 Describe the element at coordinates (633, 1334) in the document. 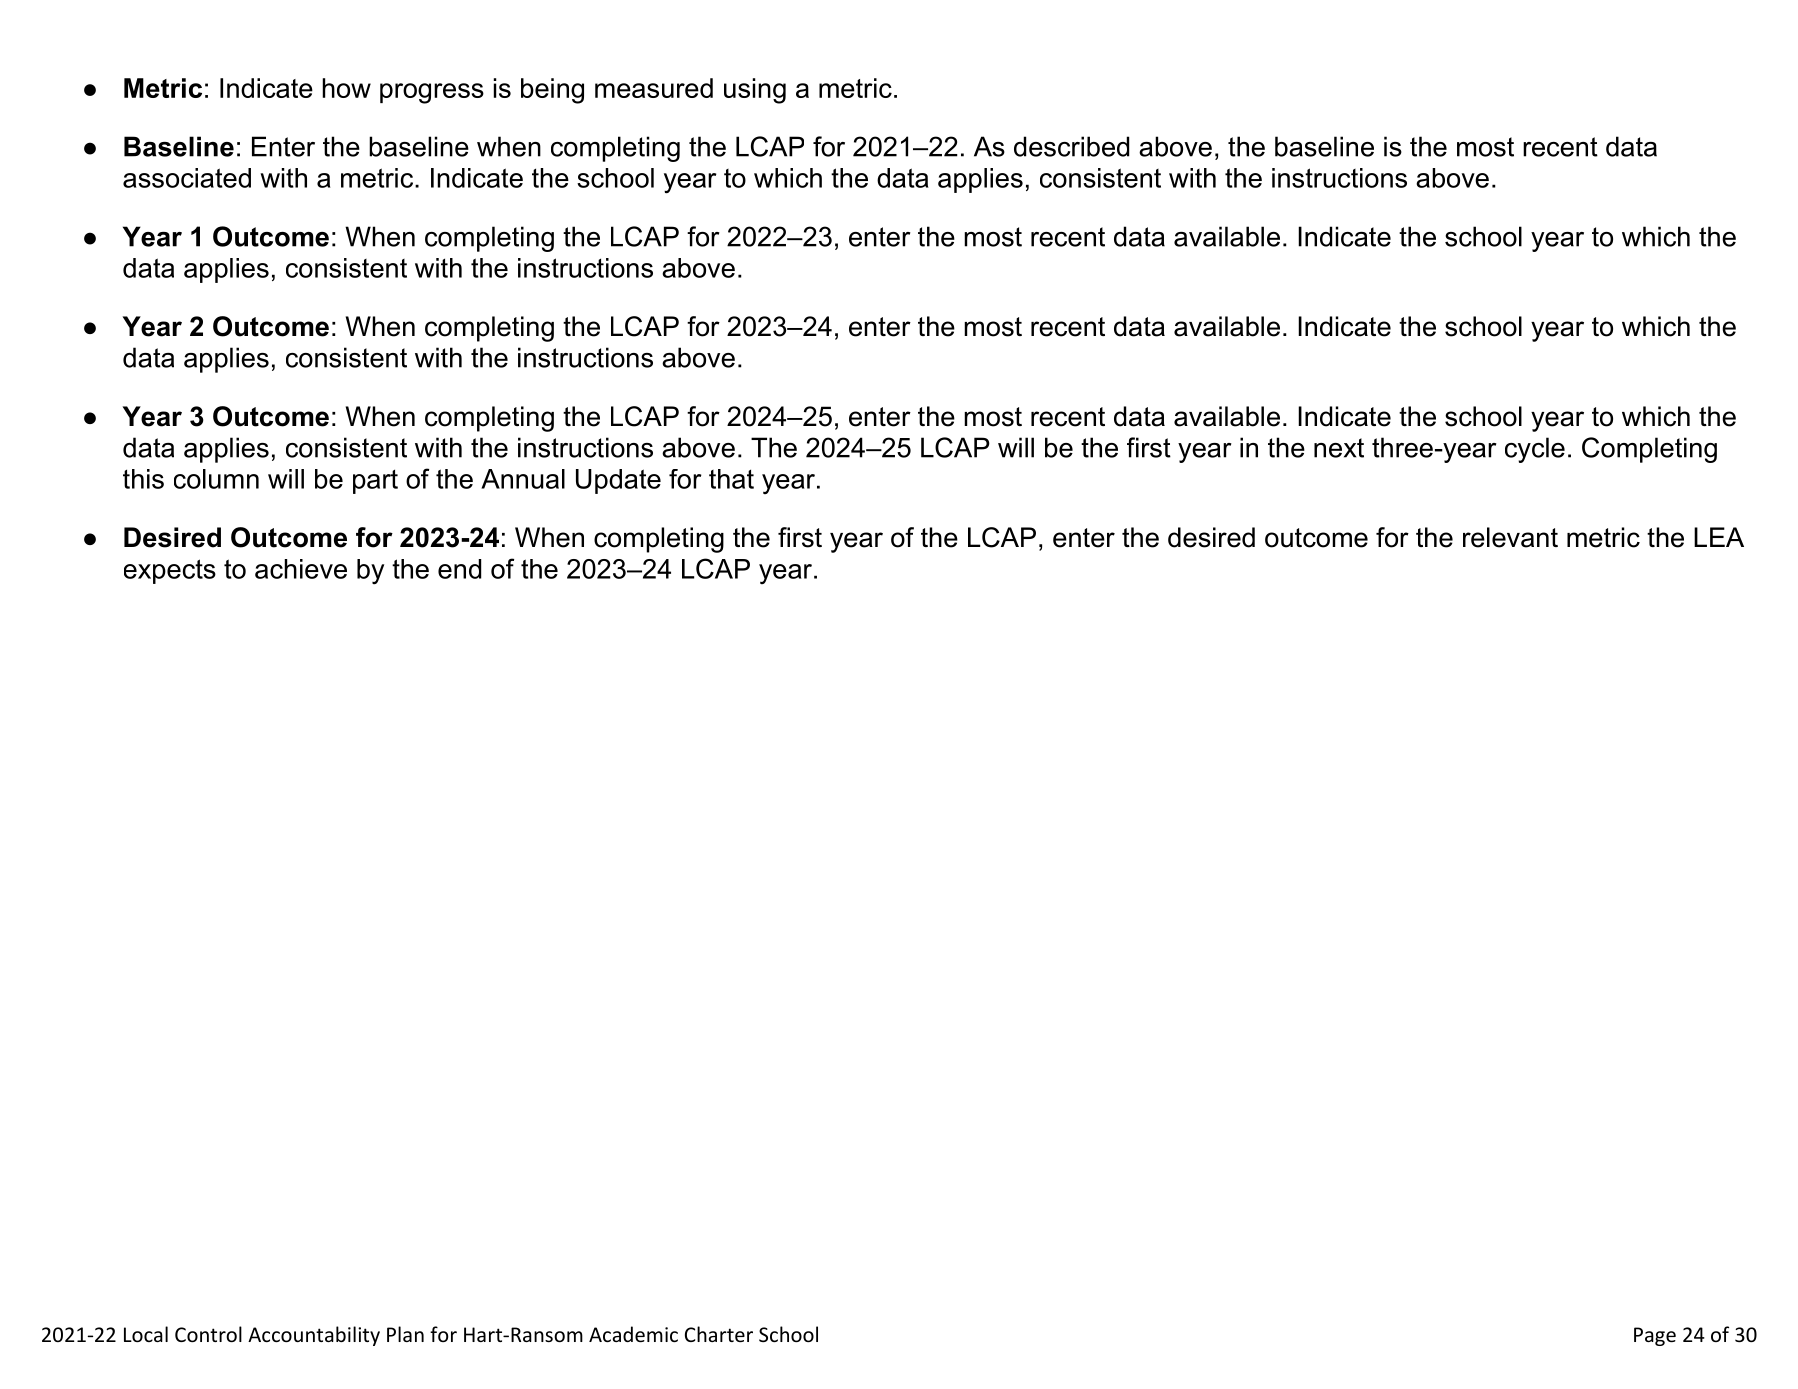

I see `Academic` at that location.
